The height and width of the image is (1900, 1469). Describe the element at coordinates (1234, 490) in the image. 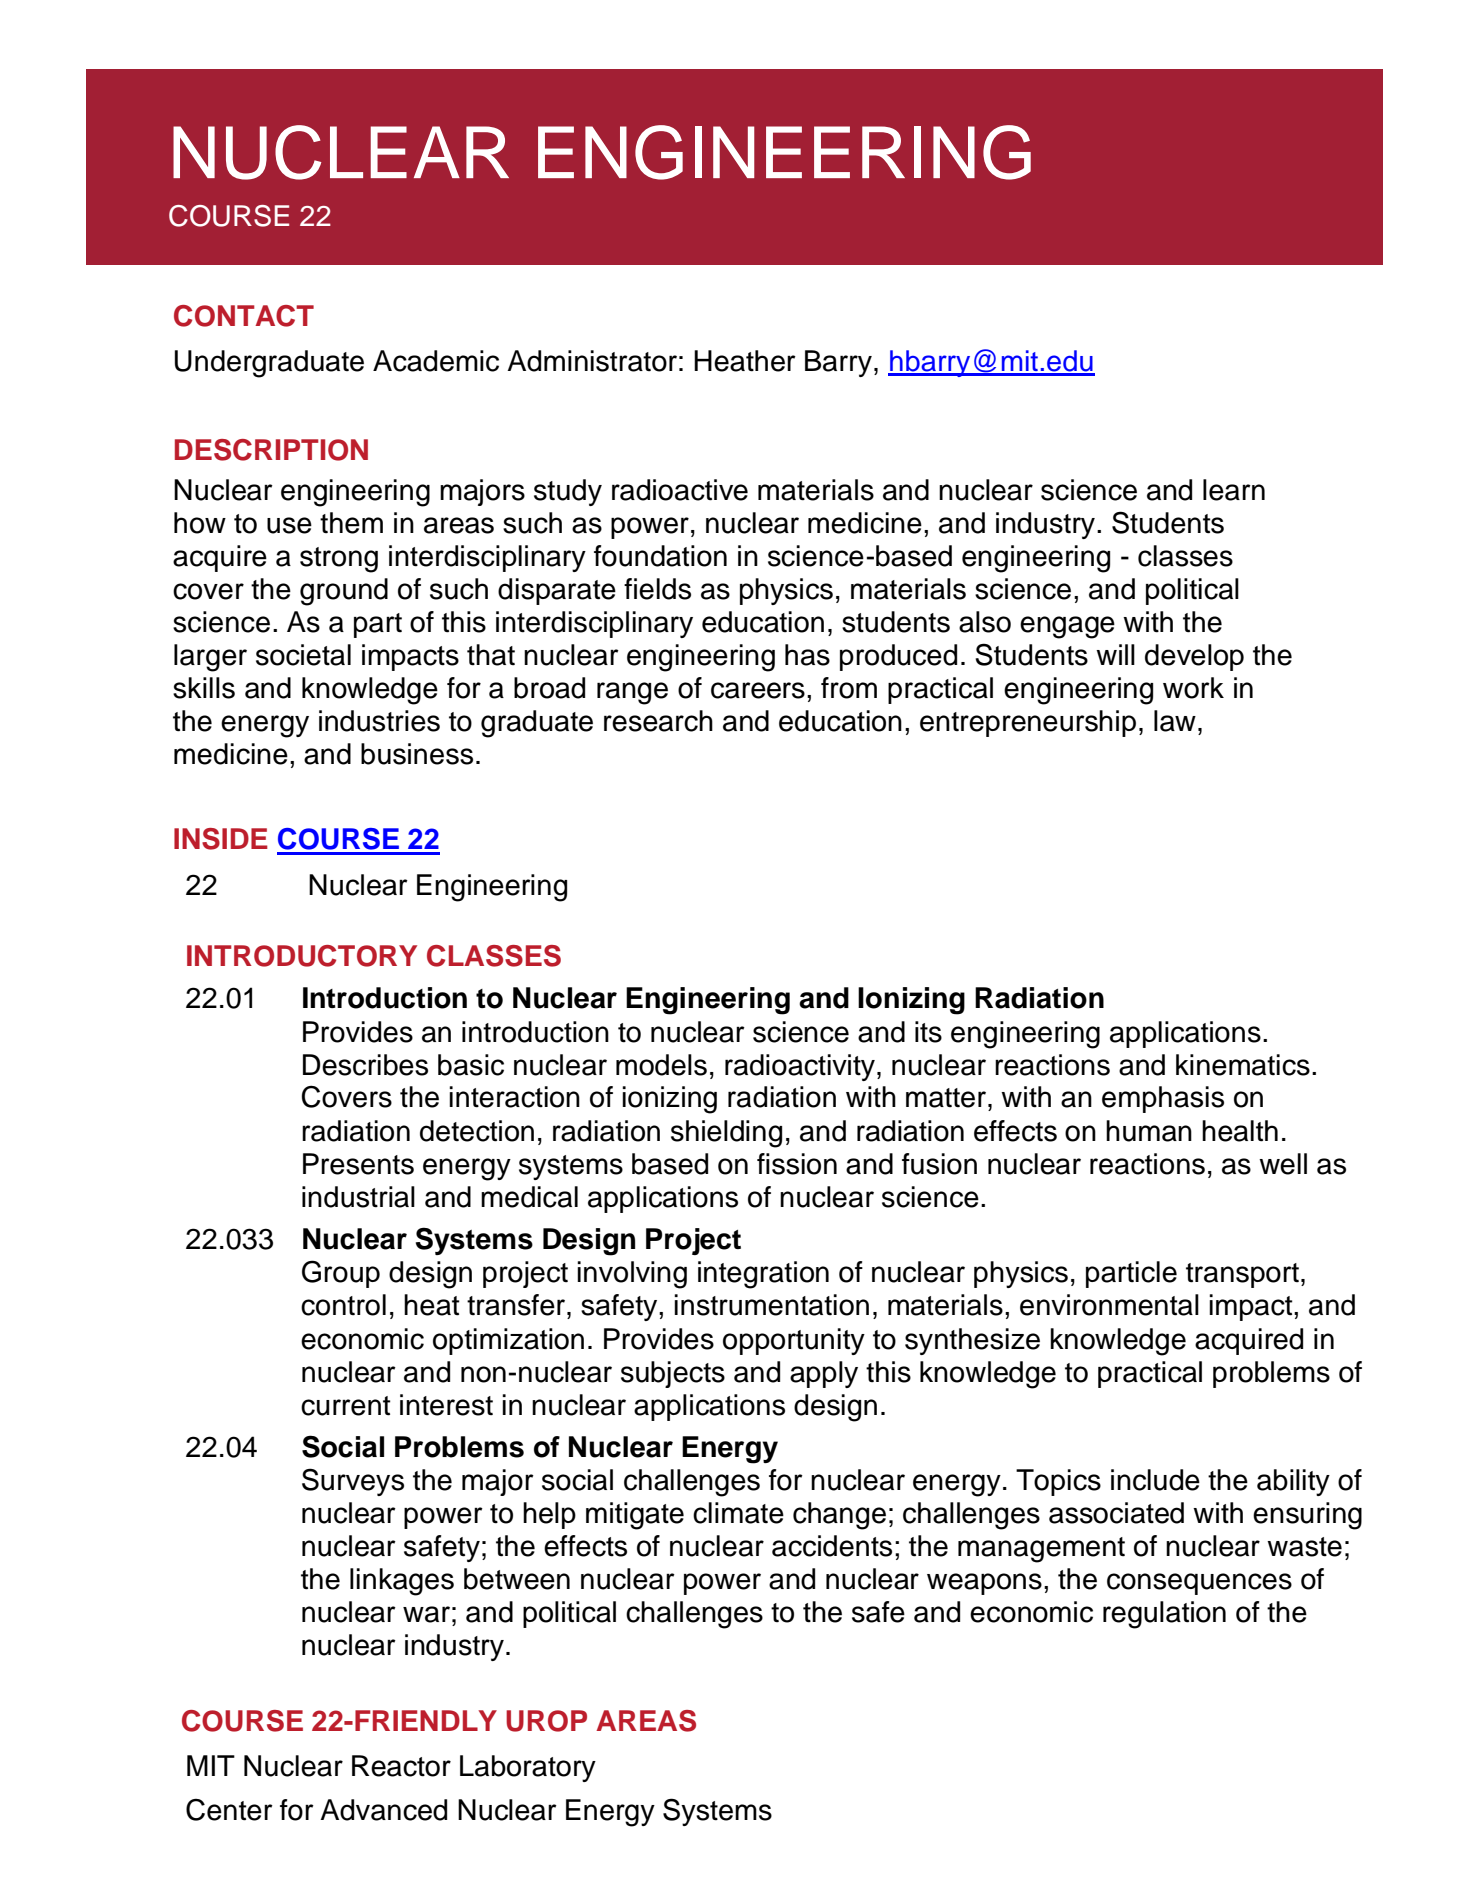

I see `learn` at that location.
